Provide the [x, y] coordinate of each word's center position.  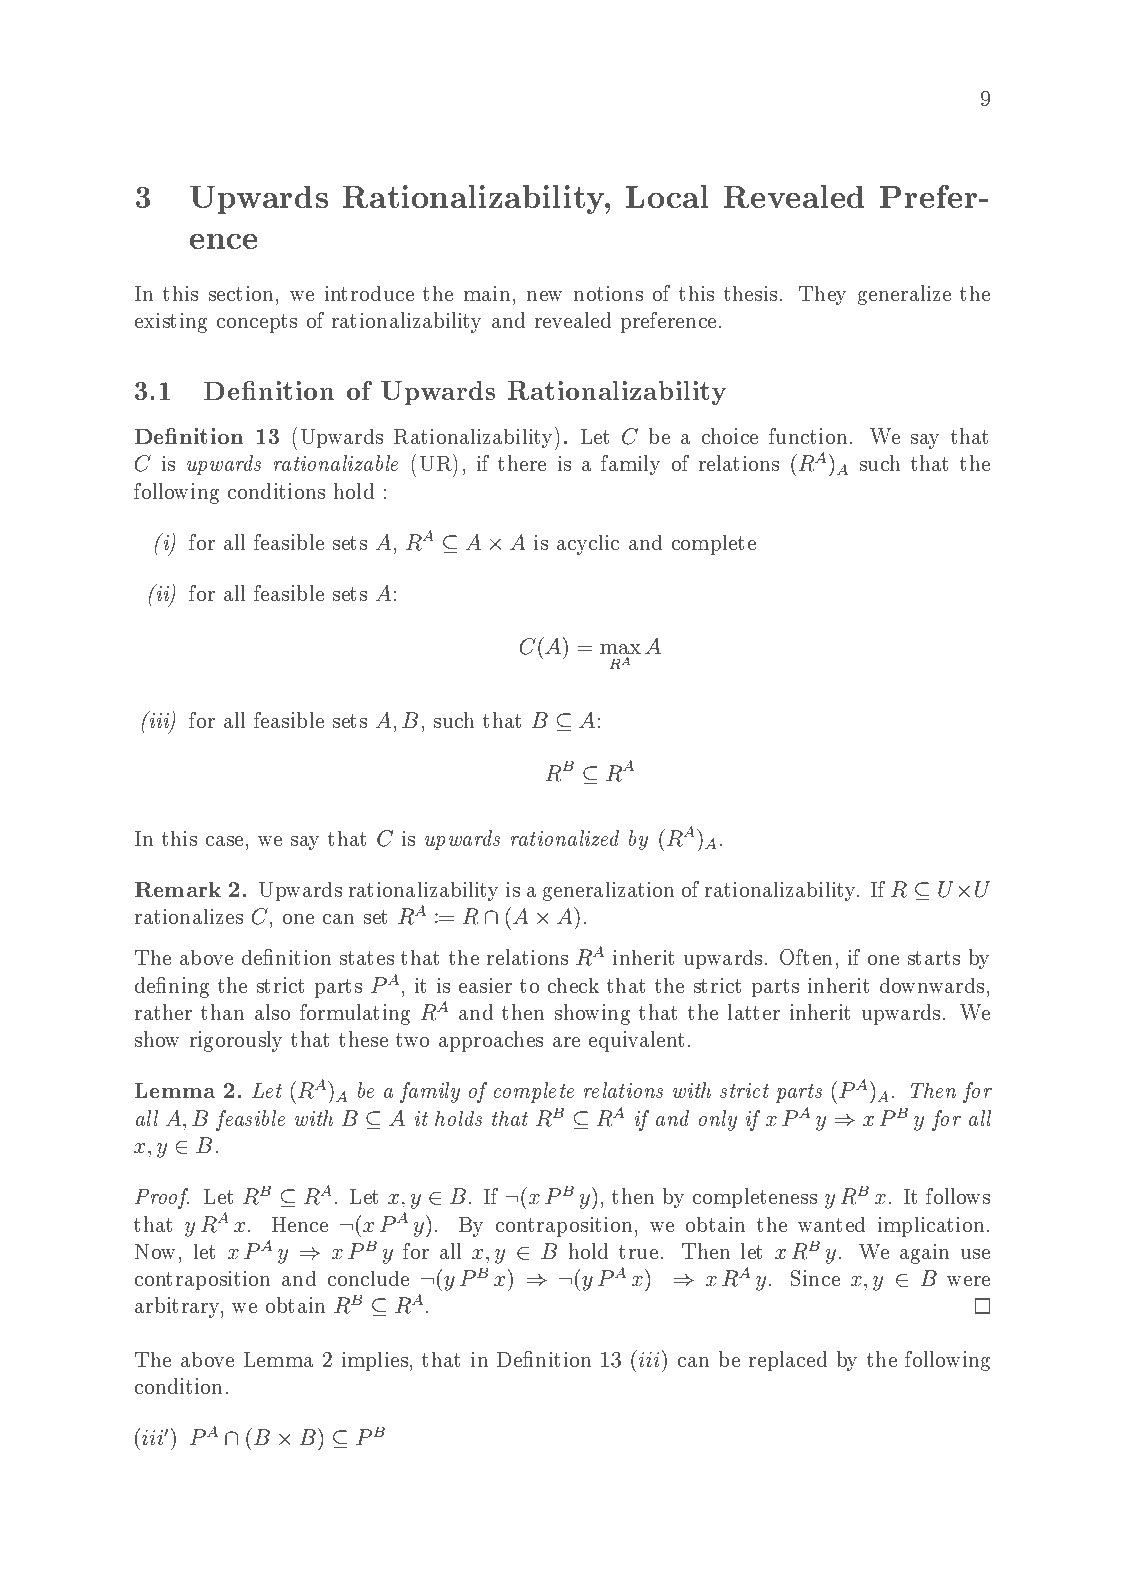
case [224, 841]
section [241, 293]
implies [375, 1361]
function [808, 436]
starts [934, 958]
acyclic [588, 545]
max [620, 649]
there [522, 463]
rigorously [236, 1041]
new [544, 296]
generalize [904, 295]
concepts [257, 323]
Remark [178, 889]
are [566, 1042]
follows [958, 1196]
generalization [608, 891]
